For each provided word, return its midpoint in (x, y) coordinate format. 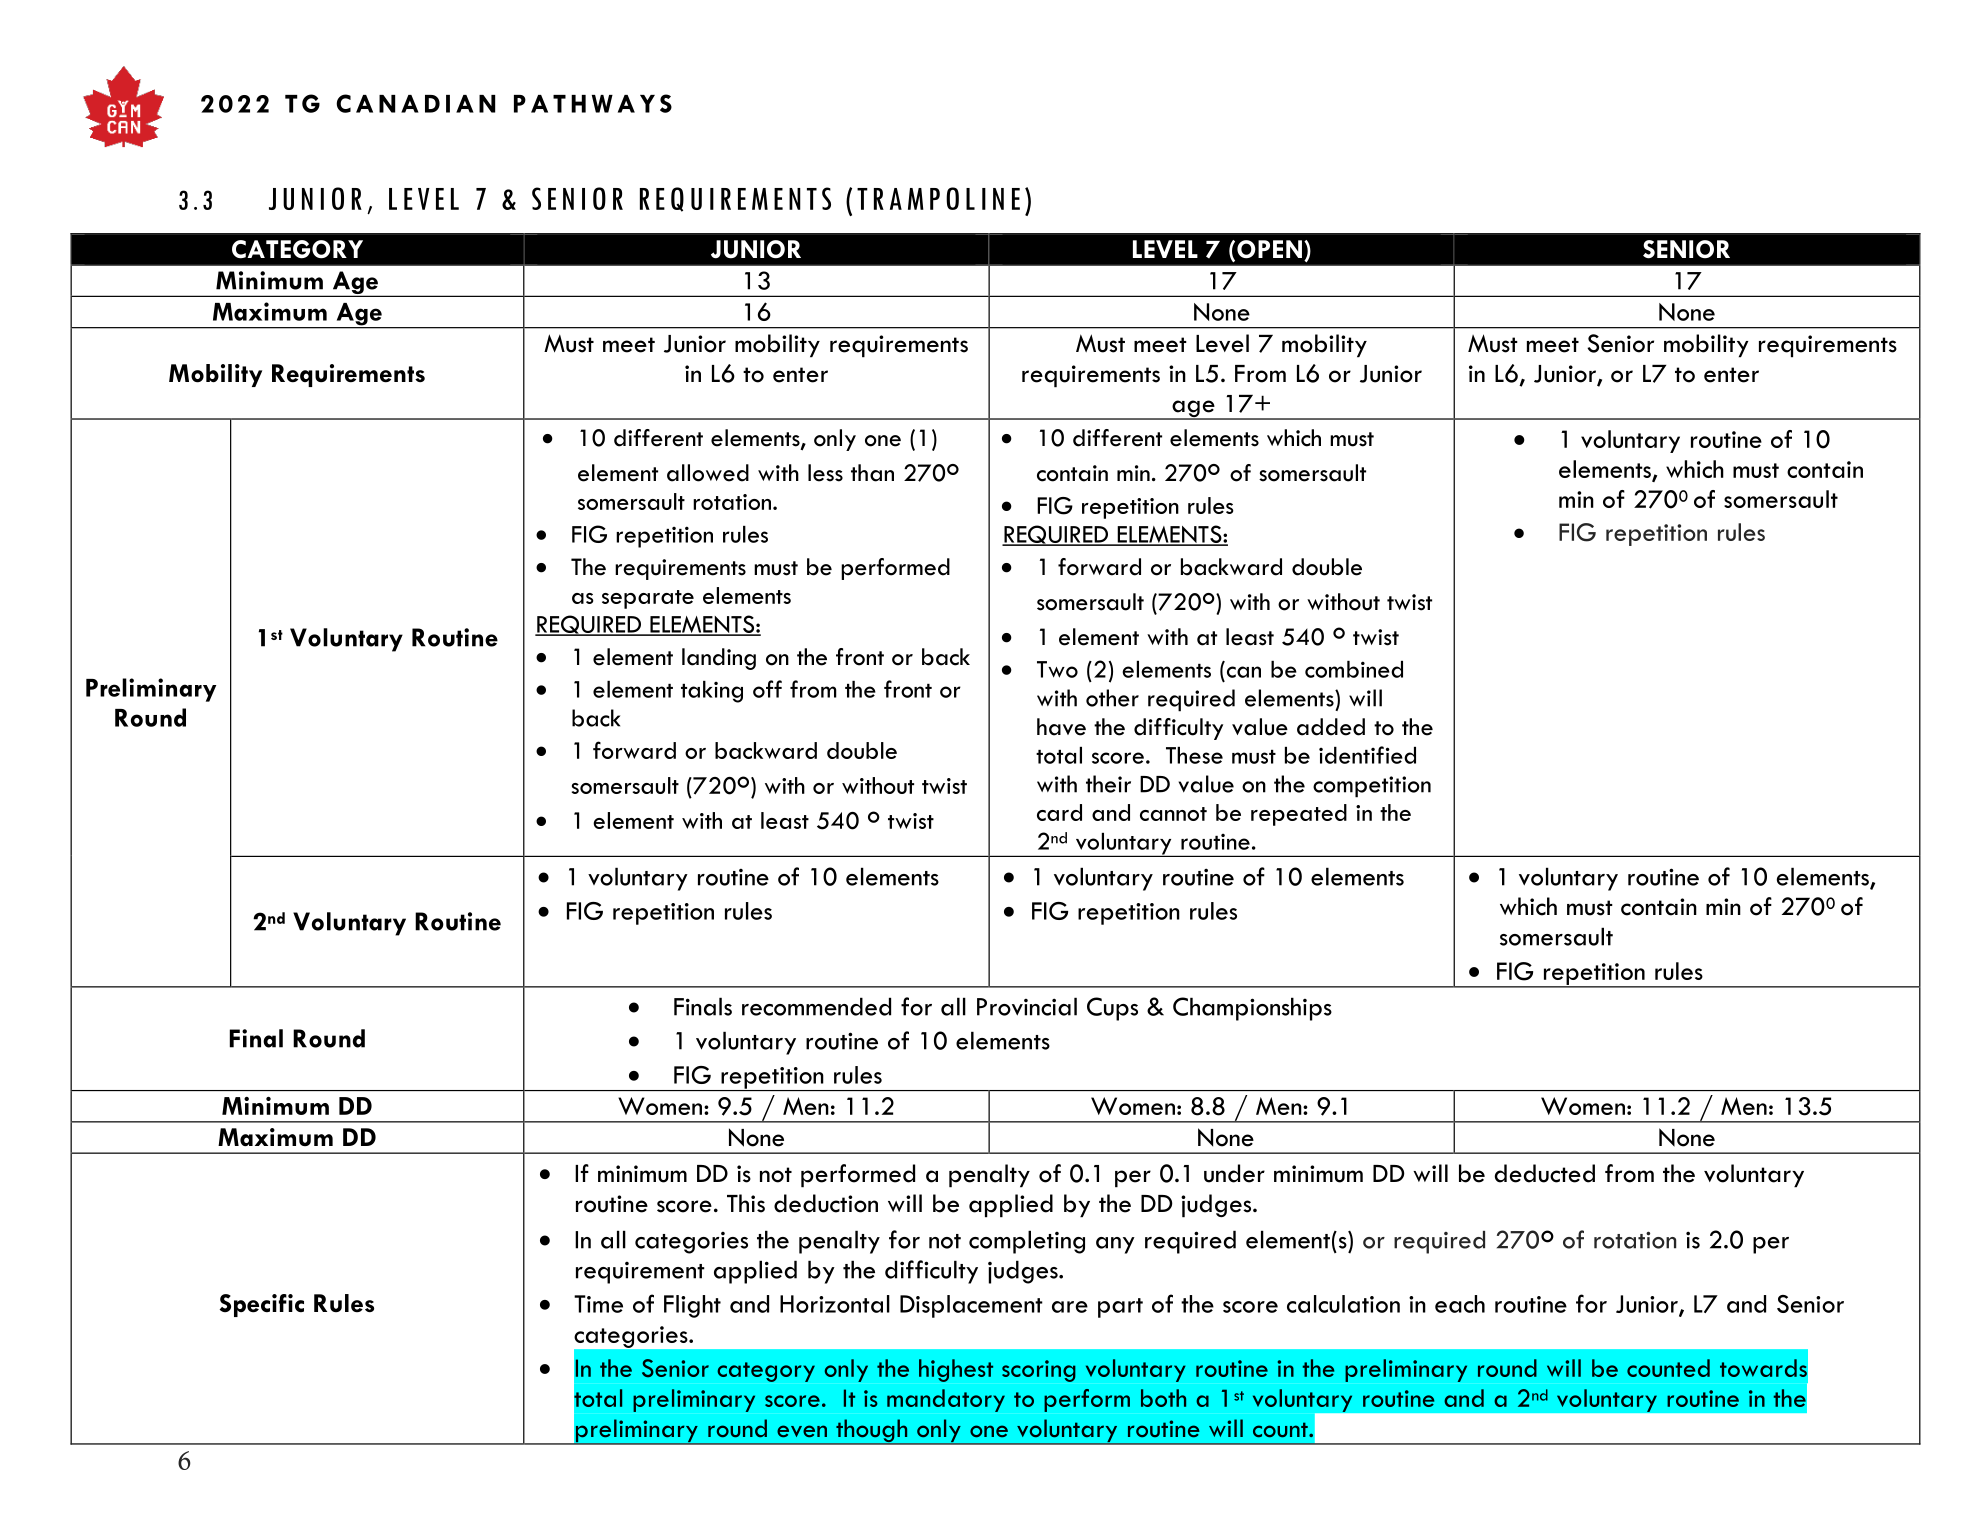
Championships (1252, 1009)
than (872, 473)
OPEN (1269, 249)
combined (1354, 669)
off (767, 689)
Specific (262, 1305)
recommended (816, 1006)
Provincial (1027, 1006)
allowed (708, 473)
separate (648, 599)
